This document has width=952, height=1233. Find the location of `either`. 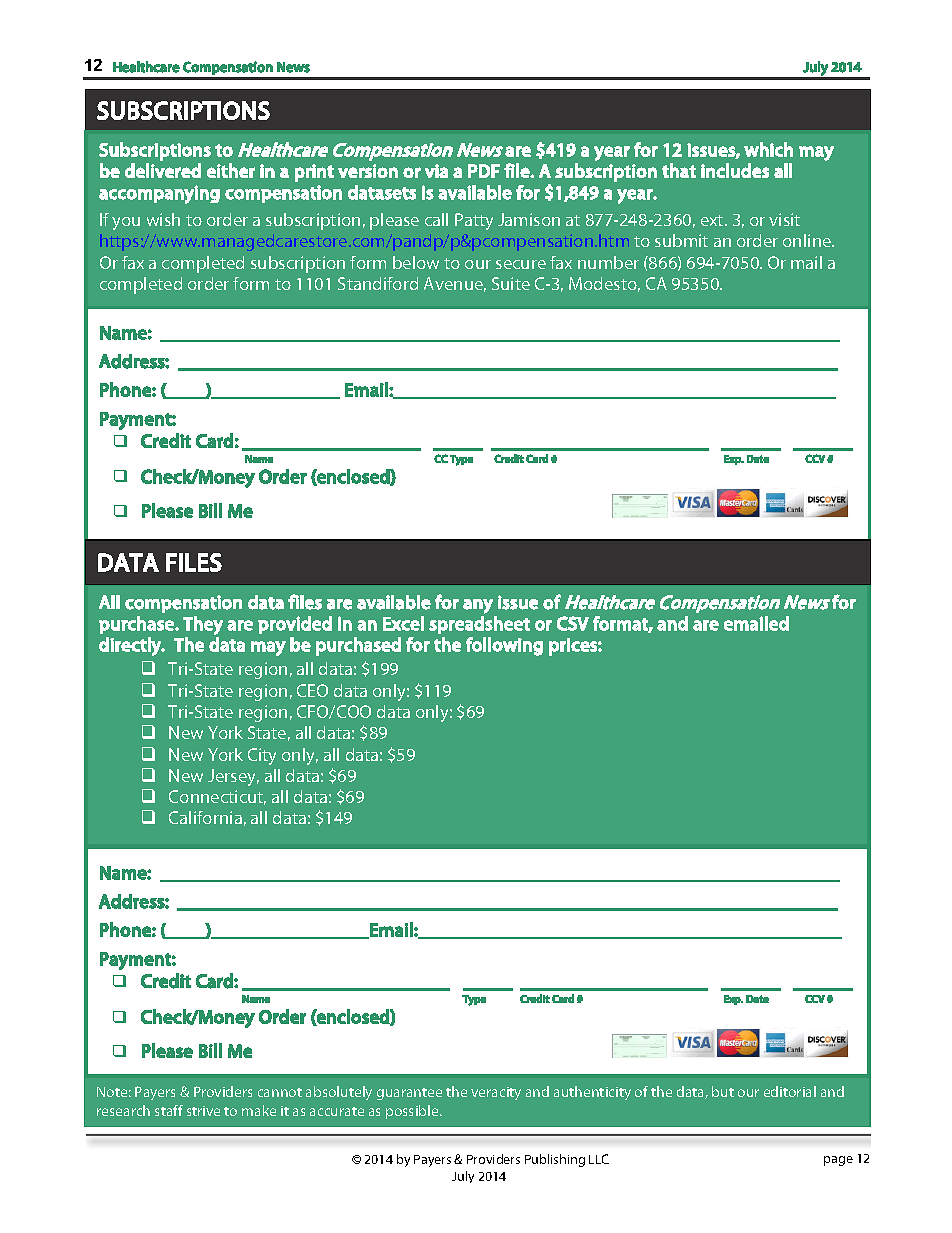

either is located at coordinates (231, 170).
